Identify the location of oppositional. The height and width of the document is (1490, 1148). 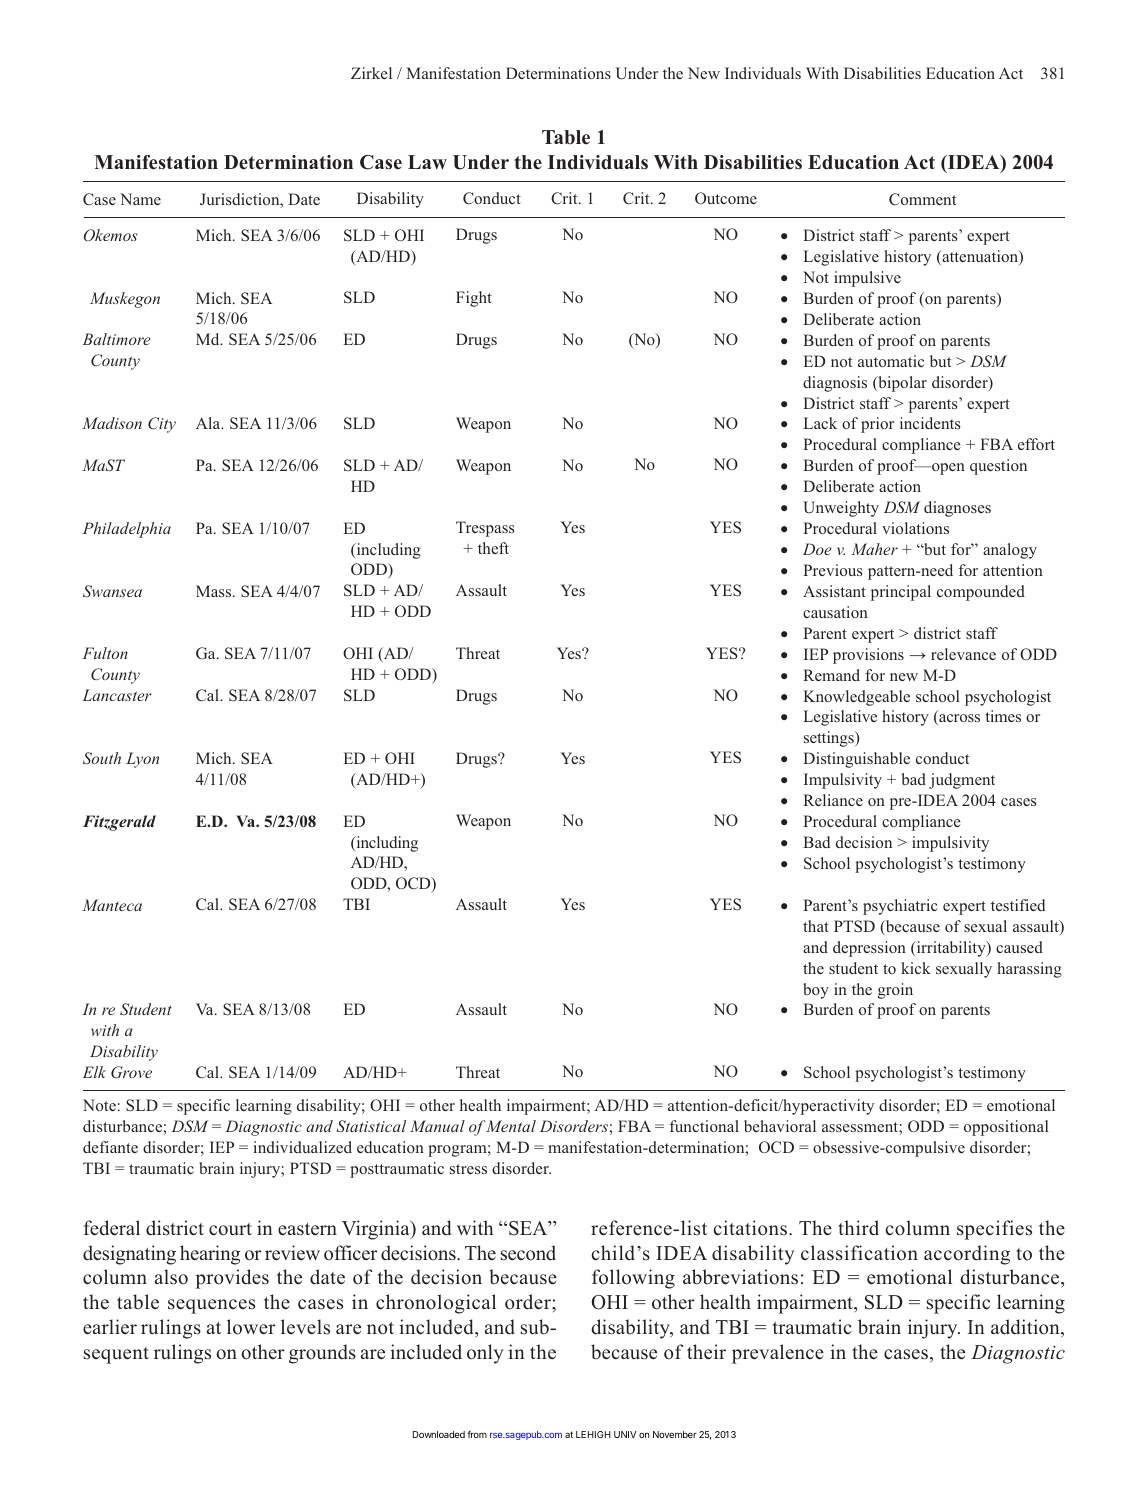
(1006, 1128).
